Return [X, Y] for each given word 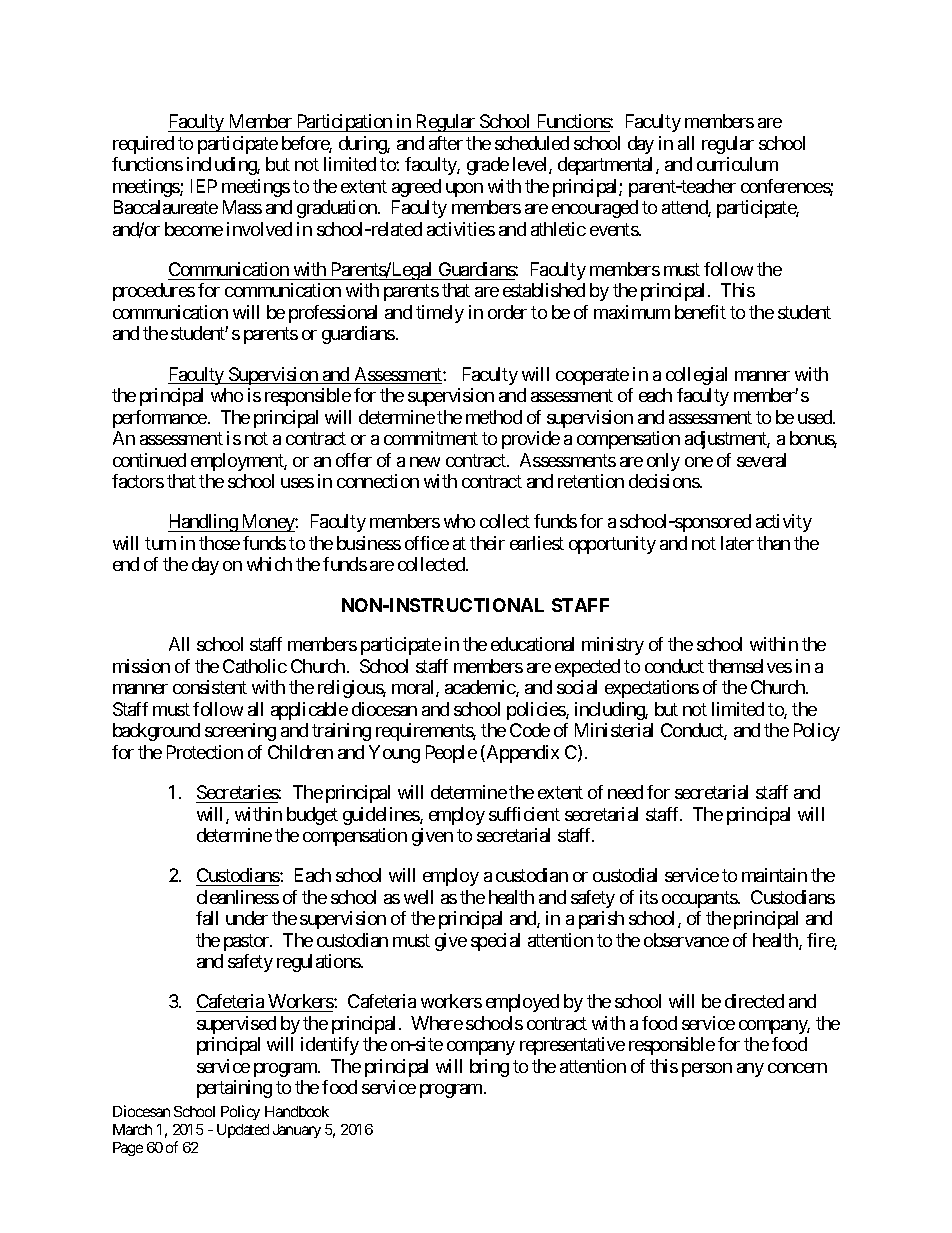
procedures [154, 292]
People [451, 754]
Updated [243, 1131]
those [219, 543]
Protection [205, 752]
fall [207, 918]
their [487, 543]
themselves [750, 666]
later [737, 543]
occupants [700, 899]
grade [488, 166]
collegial [696, 376]
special [495, 942]
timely [440, 314]
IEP [204, 186]
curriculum [737, 164]
